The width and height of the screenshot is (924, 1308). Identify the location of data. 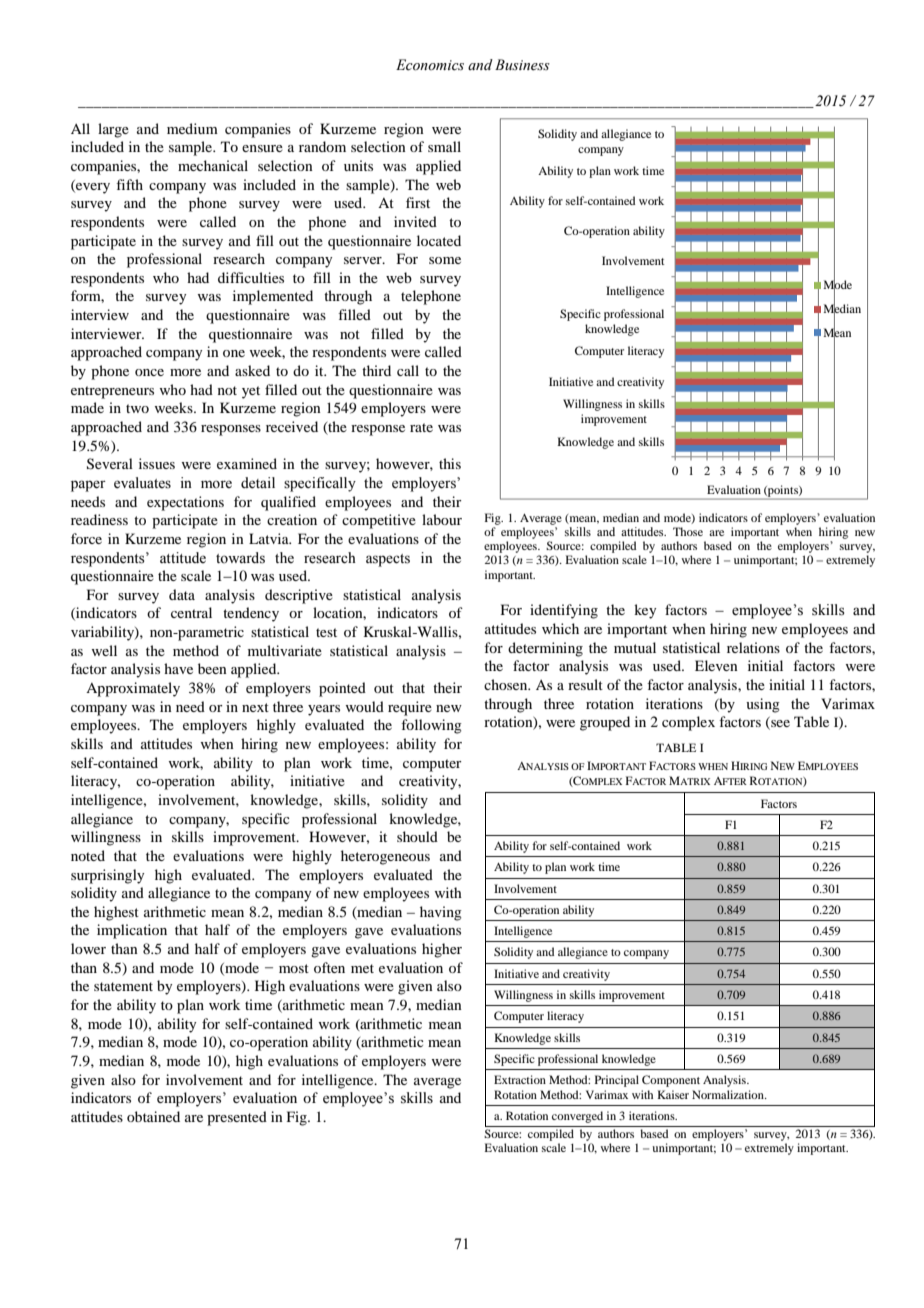
(182, 594).
